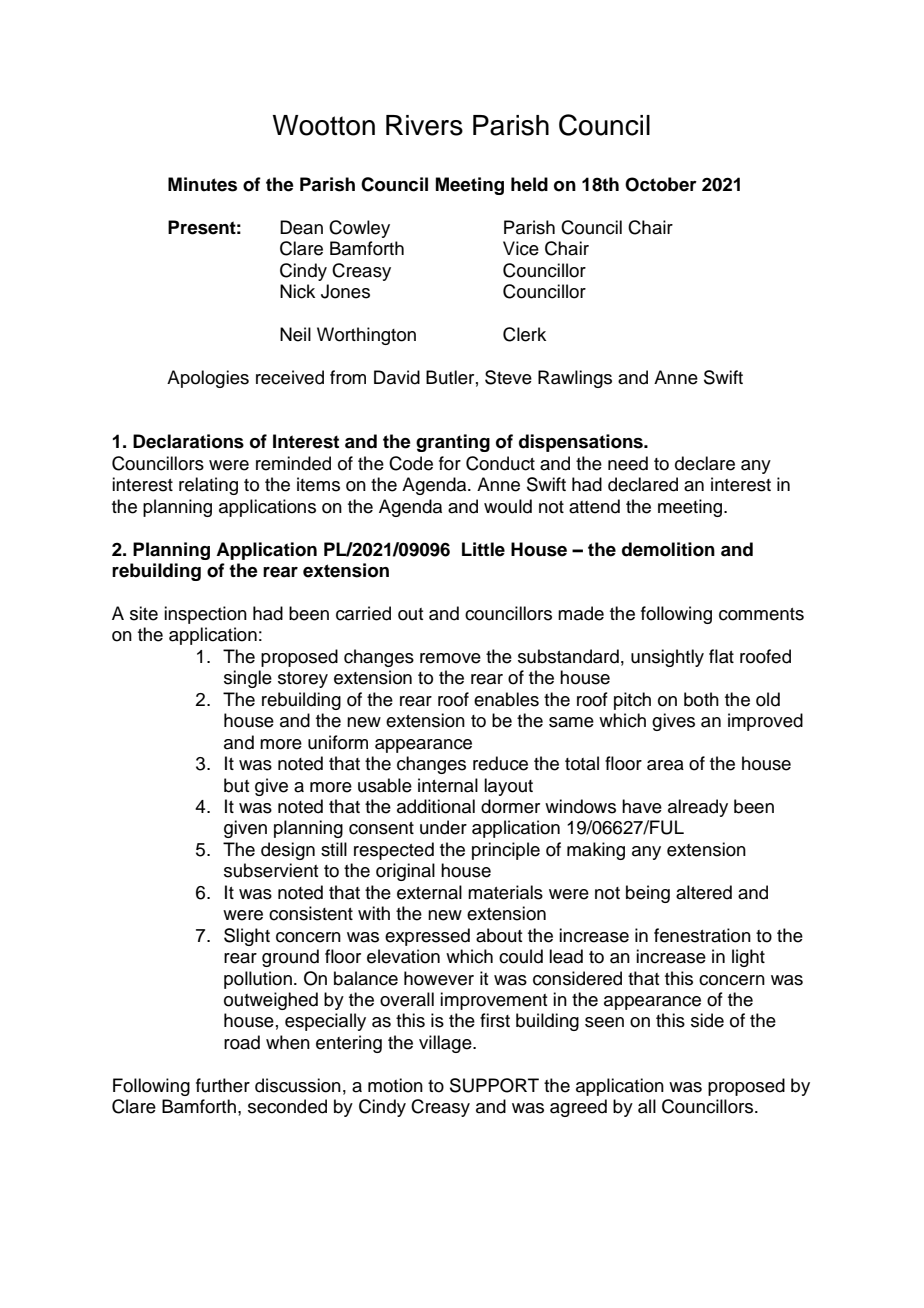 The width and height of the screenshot is (924, 1308). Describe the element at coordinates (223, 1085) in the screenshot. I see `further` at that location.
